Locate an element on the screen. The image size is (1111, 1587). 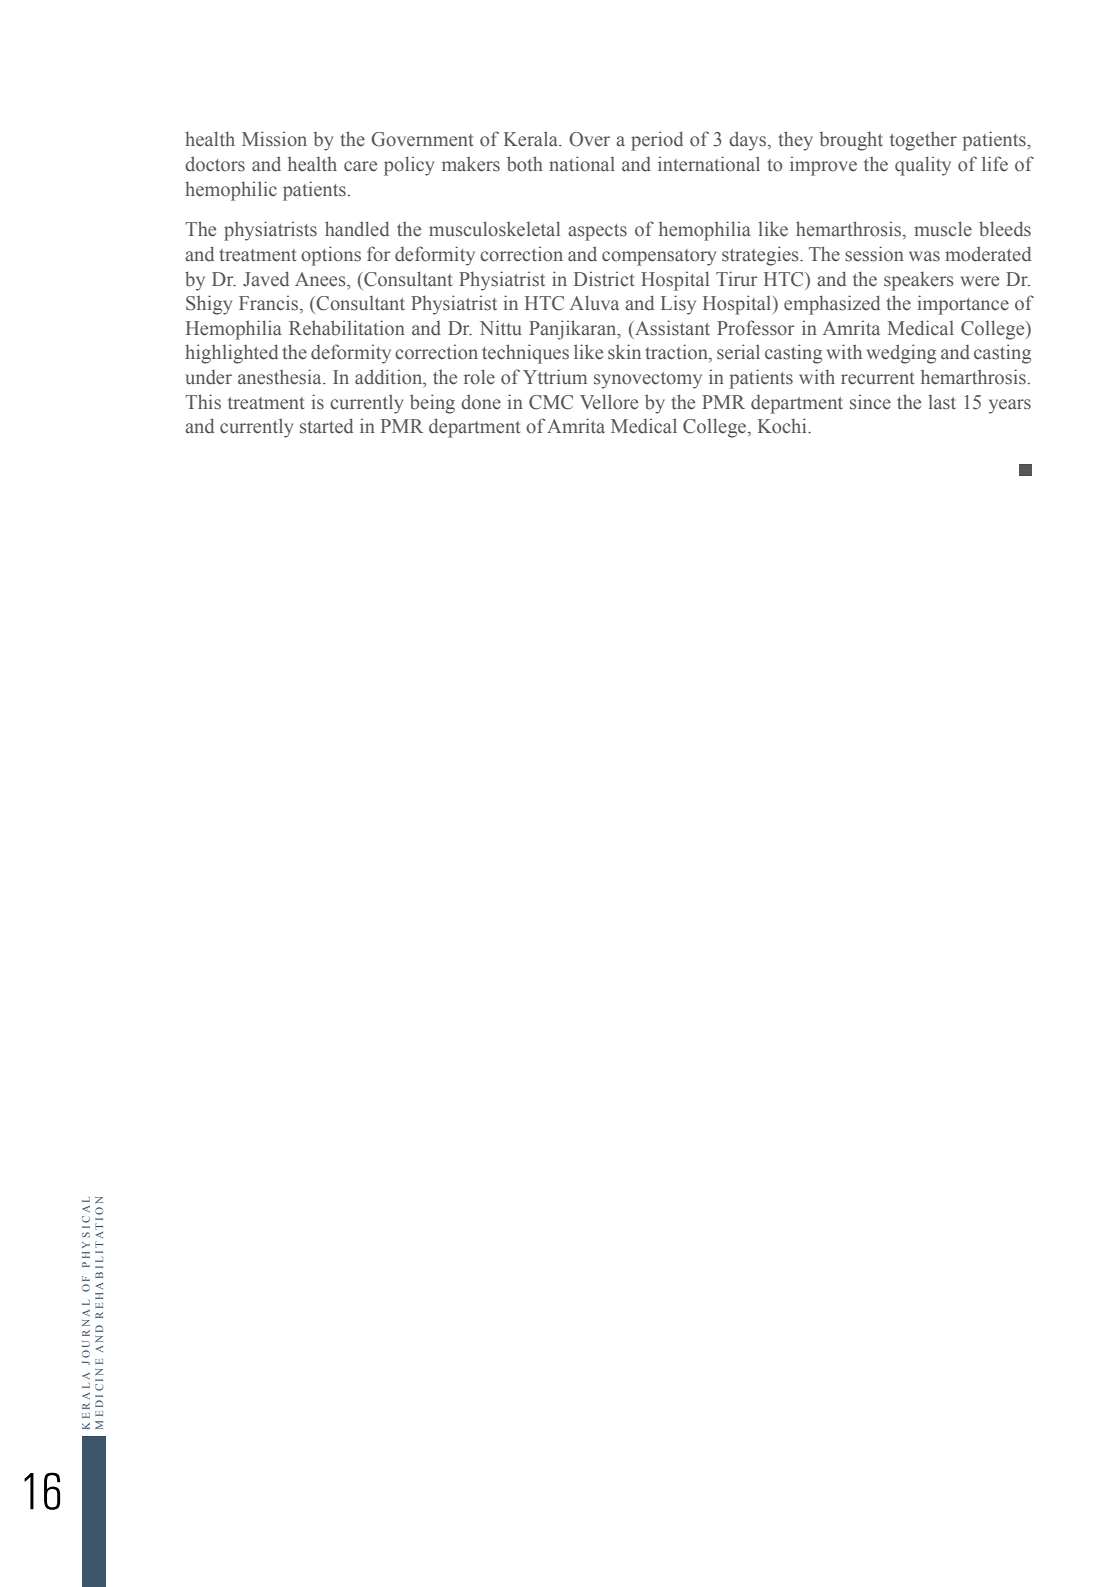
together is located at coordinates (923, 141).
